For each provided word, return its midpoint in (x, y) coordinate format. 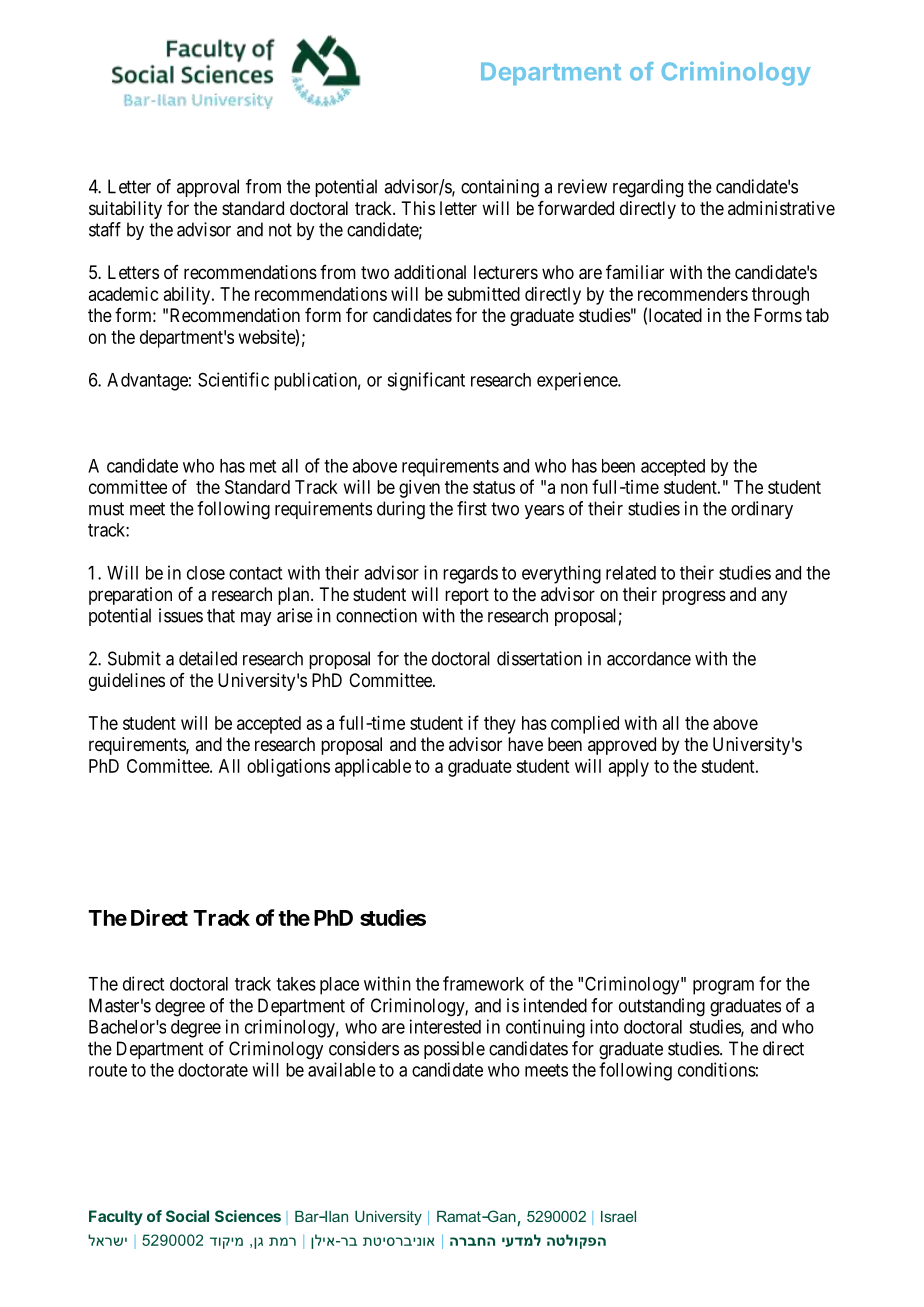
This (418, 208)
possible (454, 1050)
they (500, 725)
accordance (649, 658)
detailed (208, 658)
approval (208, 188)
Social (187, 1216)
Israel (618, 1216)
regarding (648, 188)
